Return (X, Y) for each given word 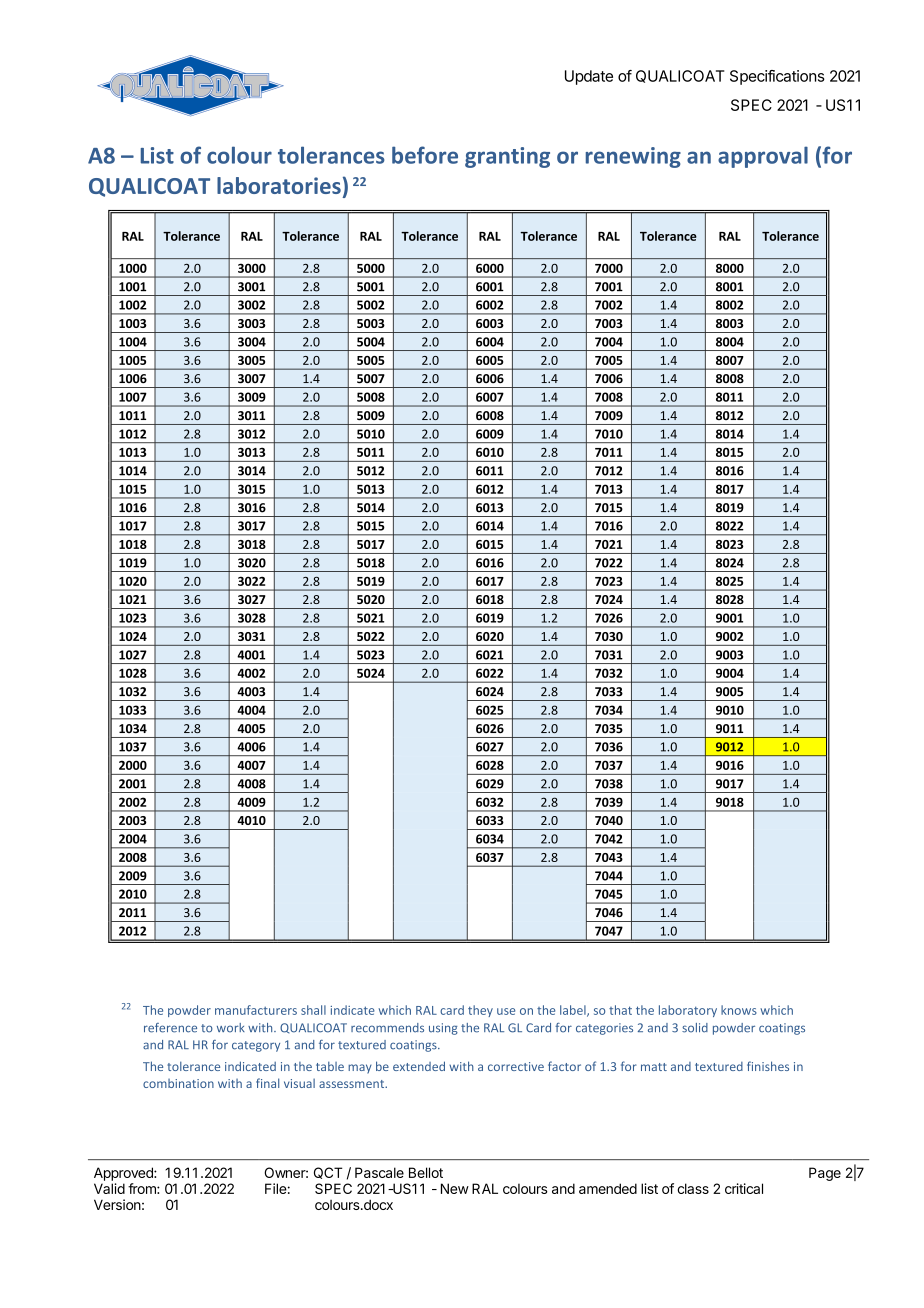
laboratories (279, 185)
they (480, 1011)
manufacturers (256, 1010)
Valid (109, 1188)
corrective (516, 1066)
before (425, 155)
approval (763, 157)
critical (744, 1188)
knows (739, 1010)
